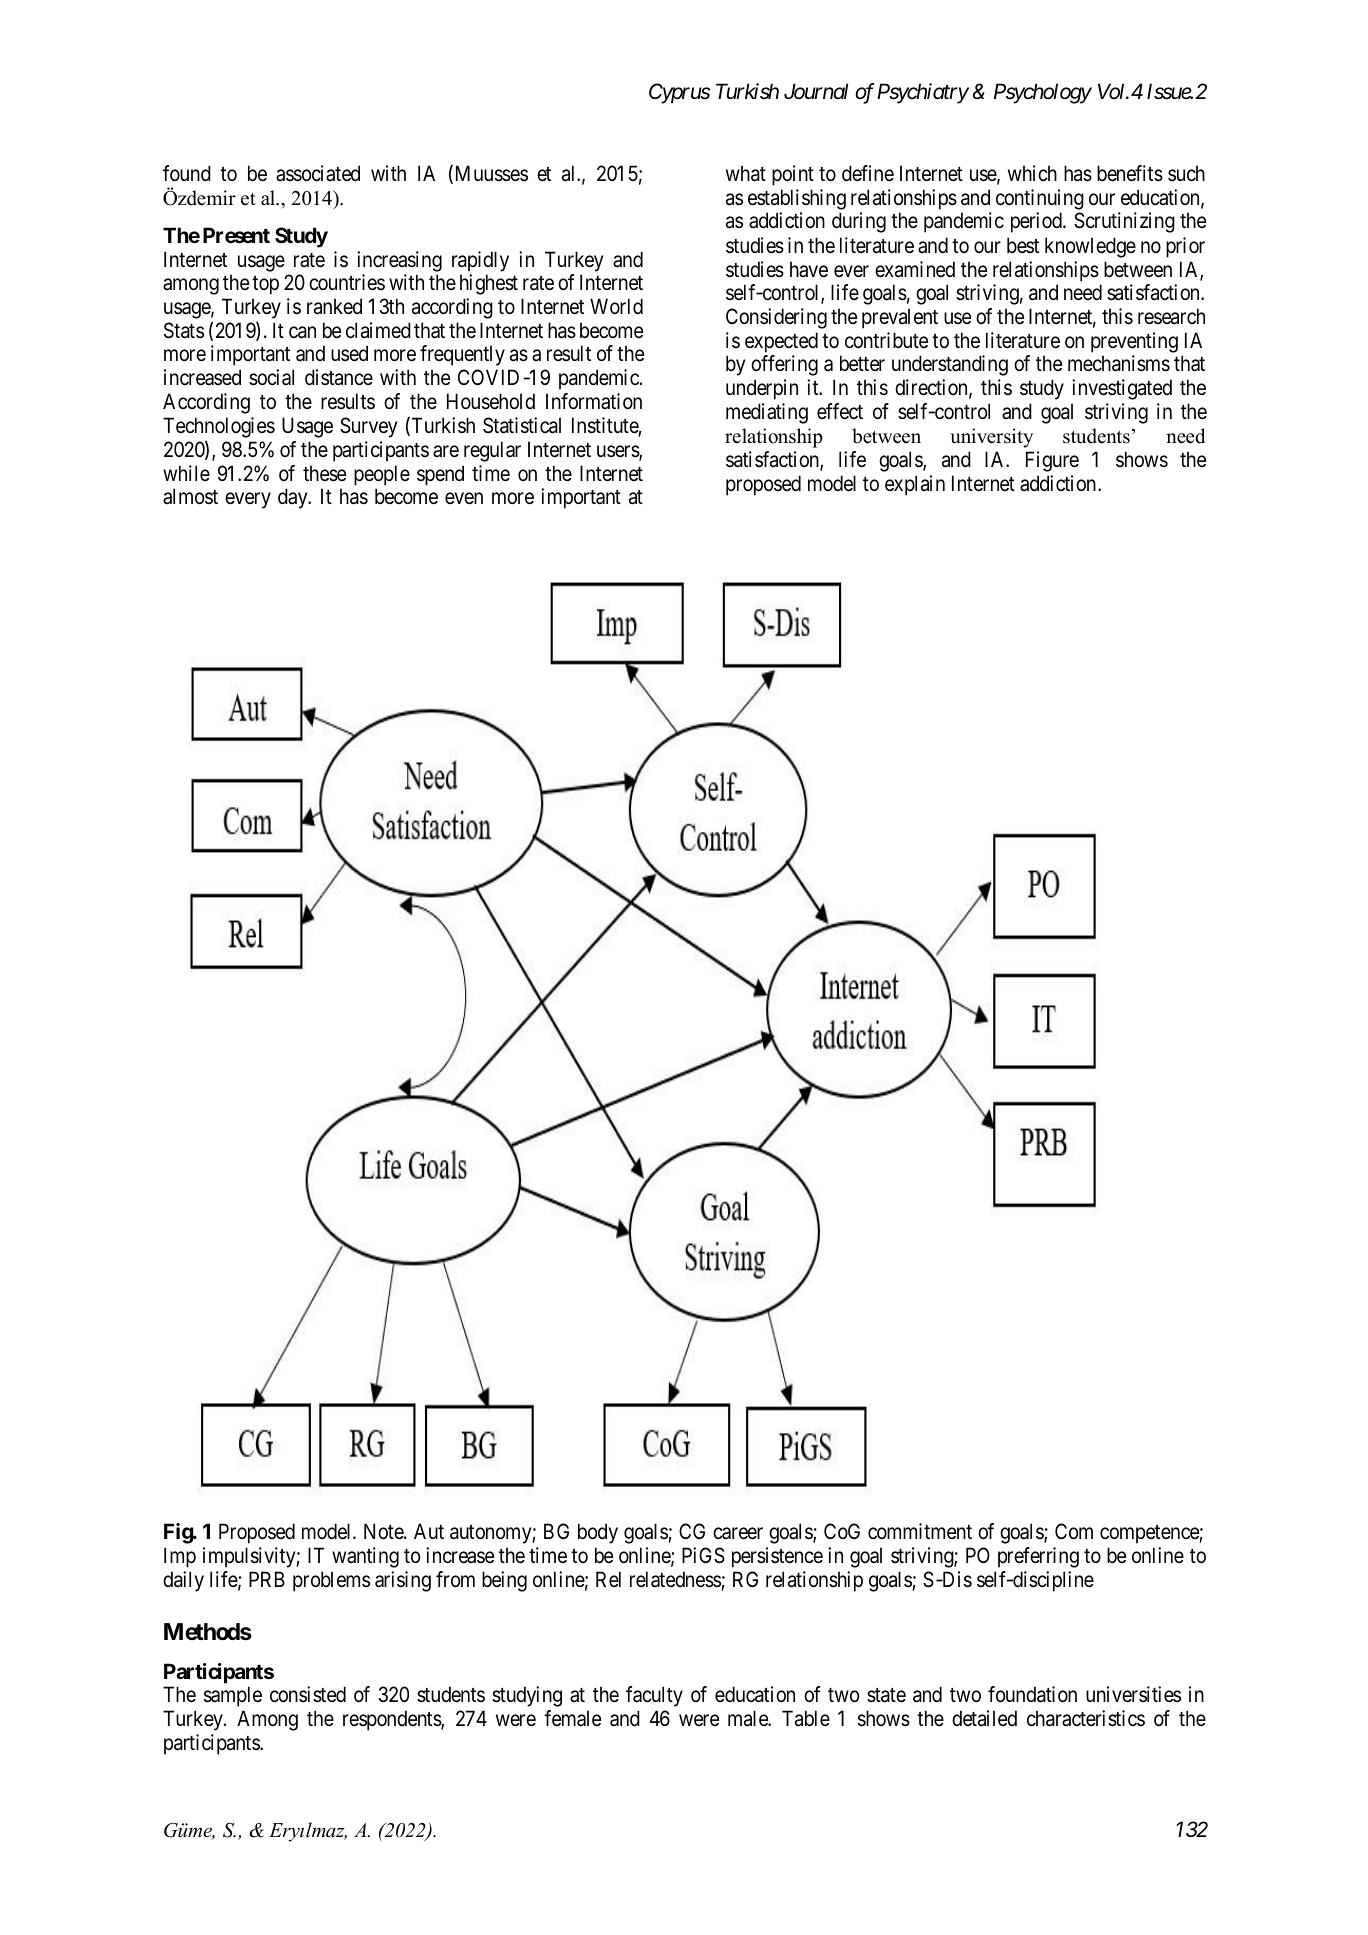  Describe the element at coordinates (1032, 173) in the document. I see `which` at that location.
